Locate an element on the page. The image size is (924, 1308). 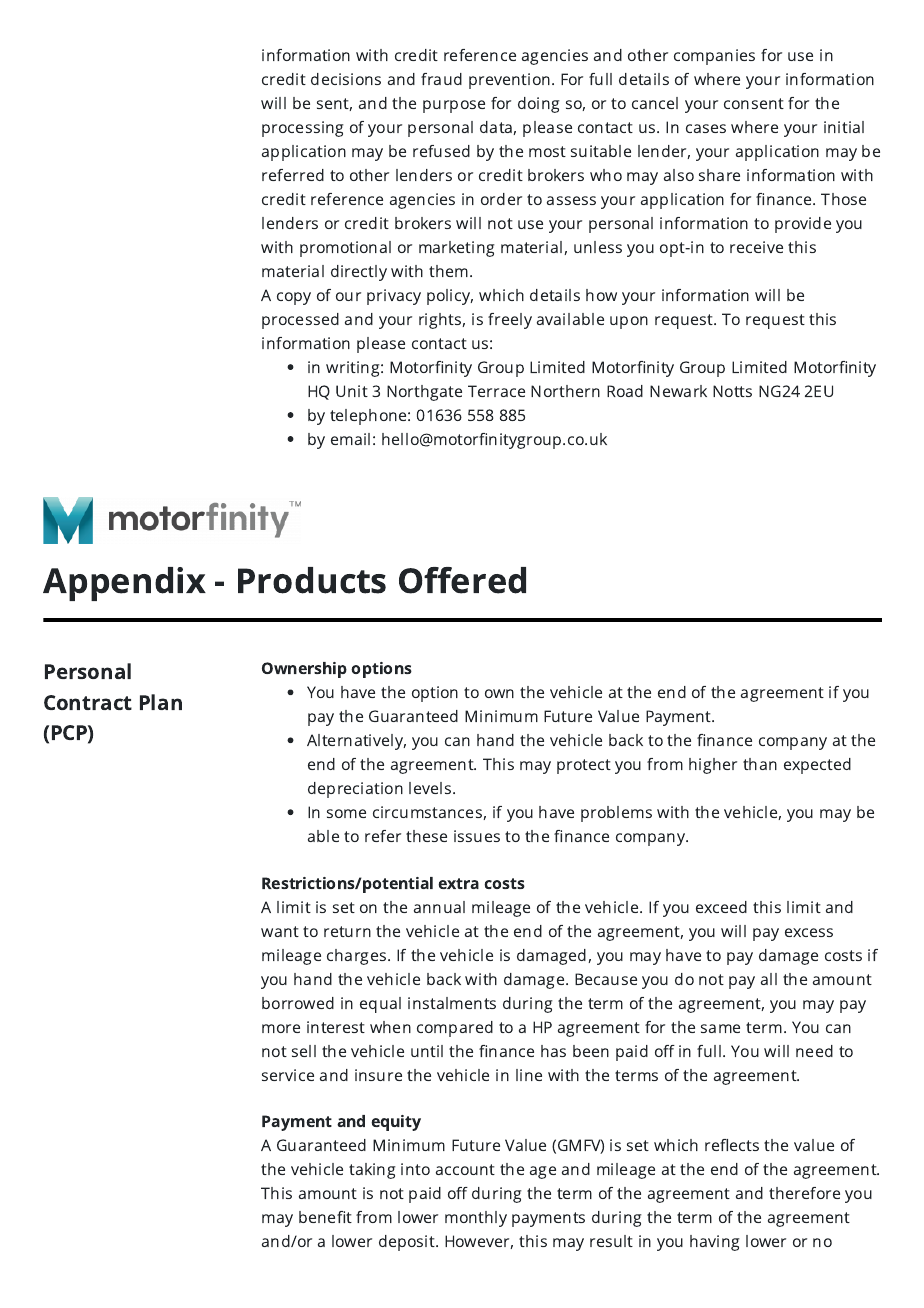
processing is located at coordinates (303, 129).
